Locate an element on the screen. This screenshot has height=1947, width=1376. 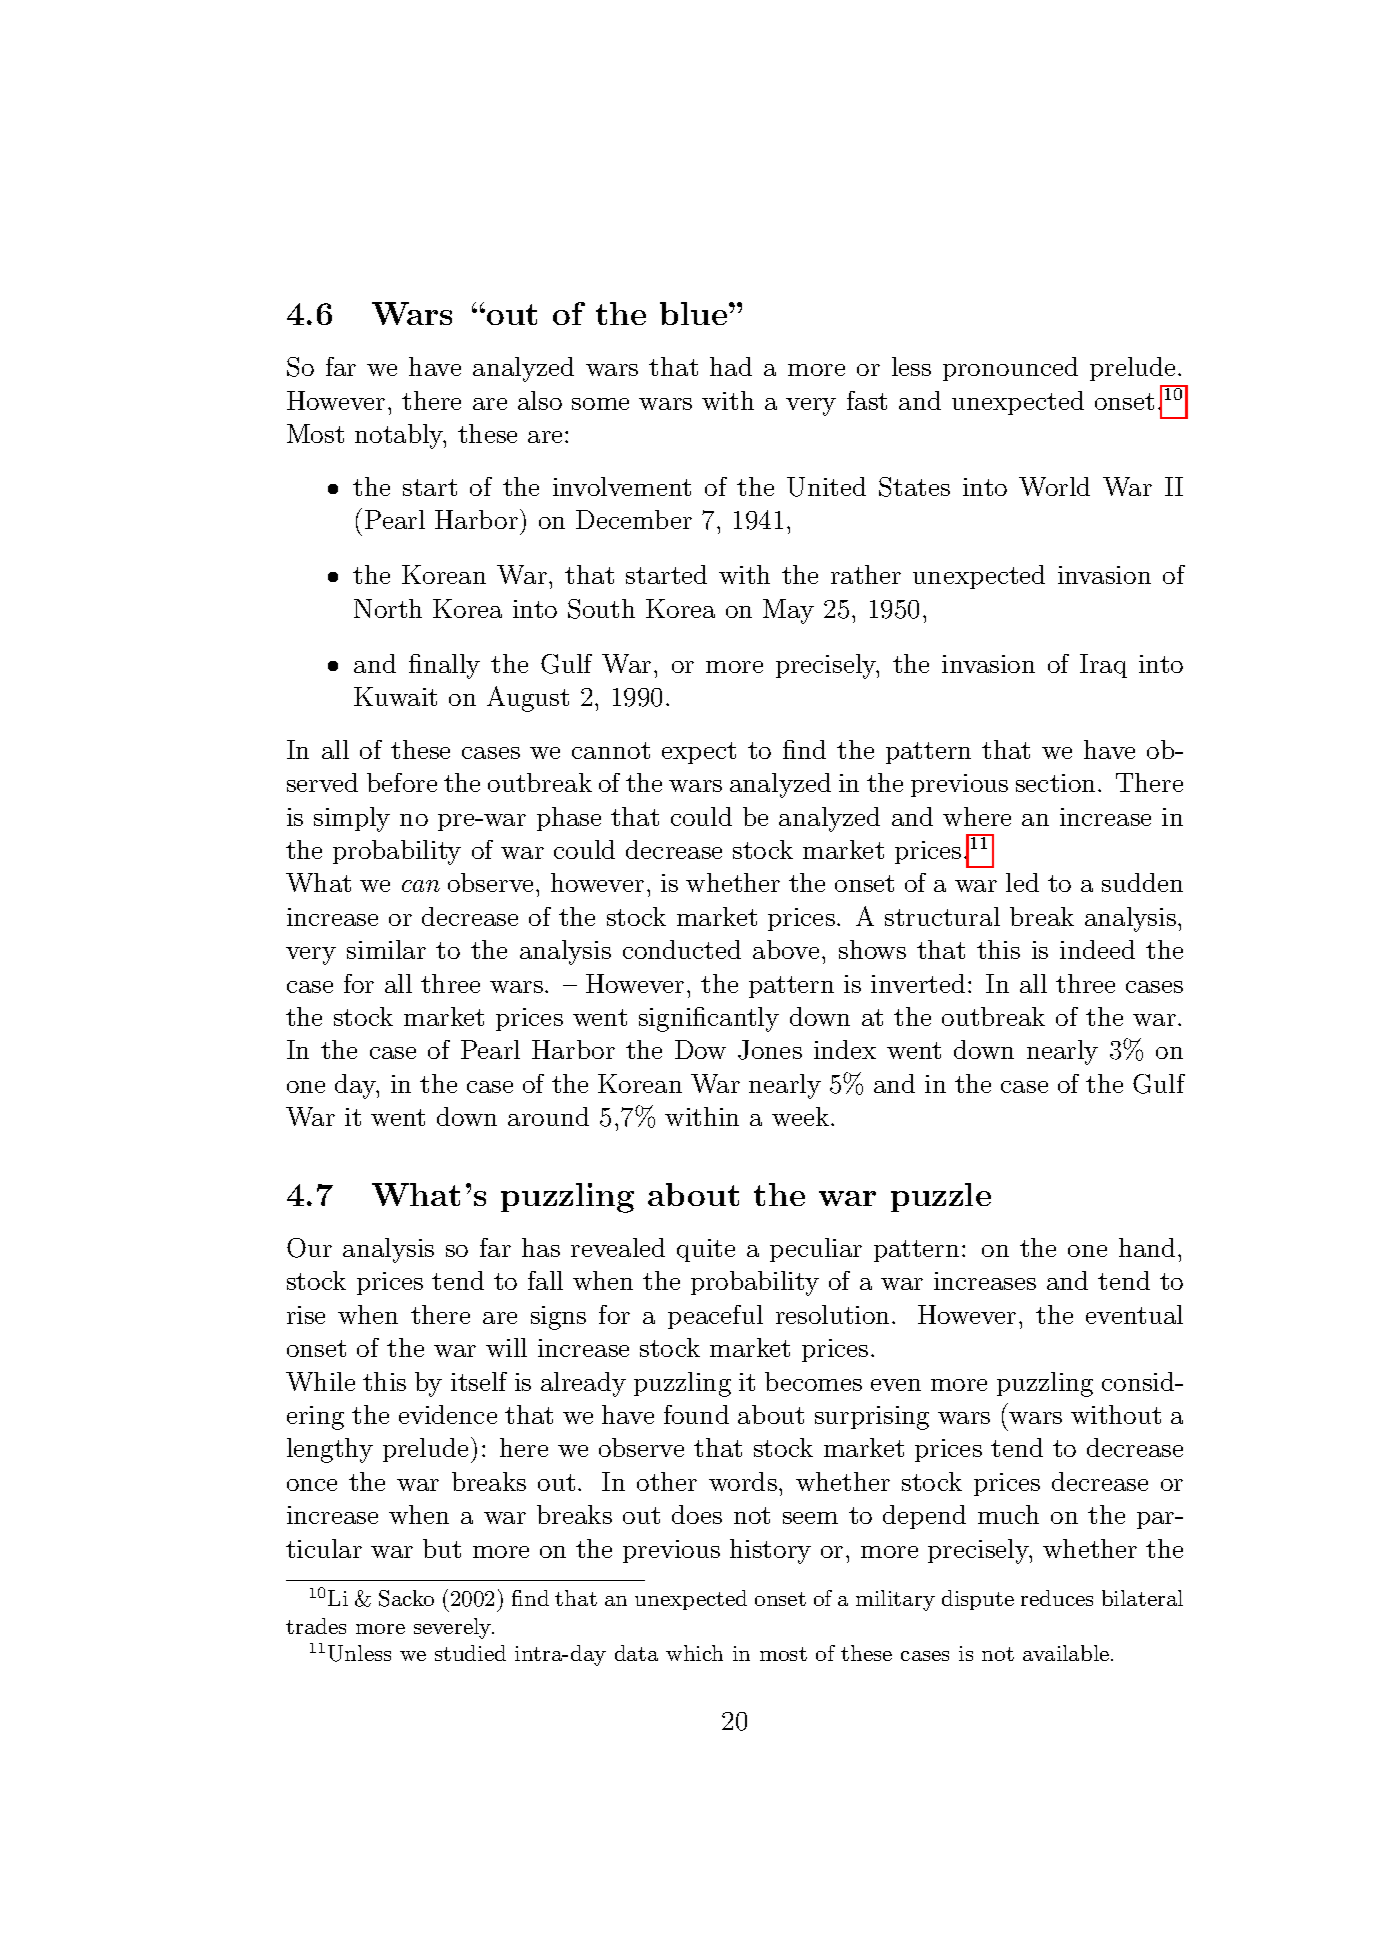
also is located at coordinates (540, 400).
